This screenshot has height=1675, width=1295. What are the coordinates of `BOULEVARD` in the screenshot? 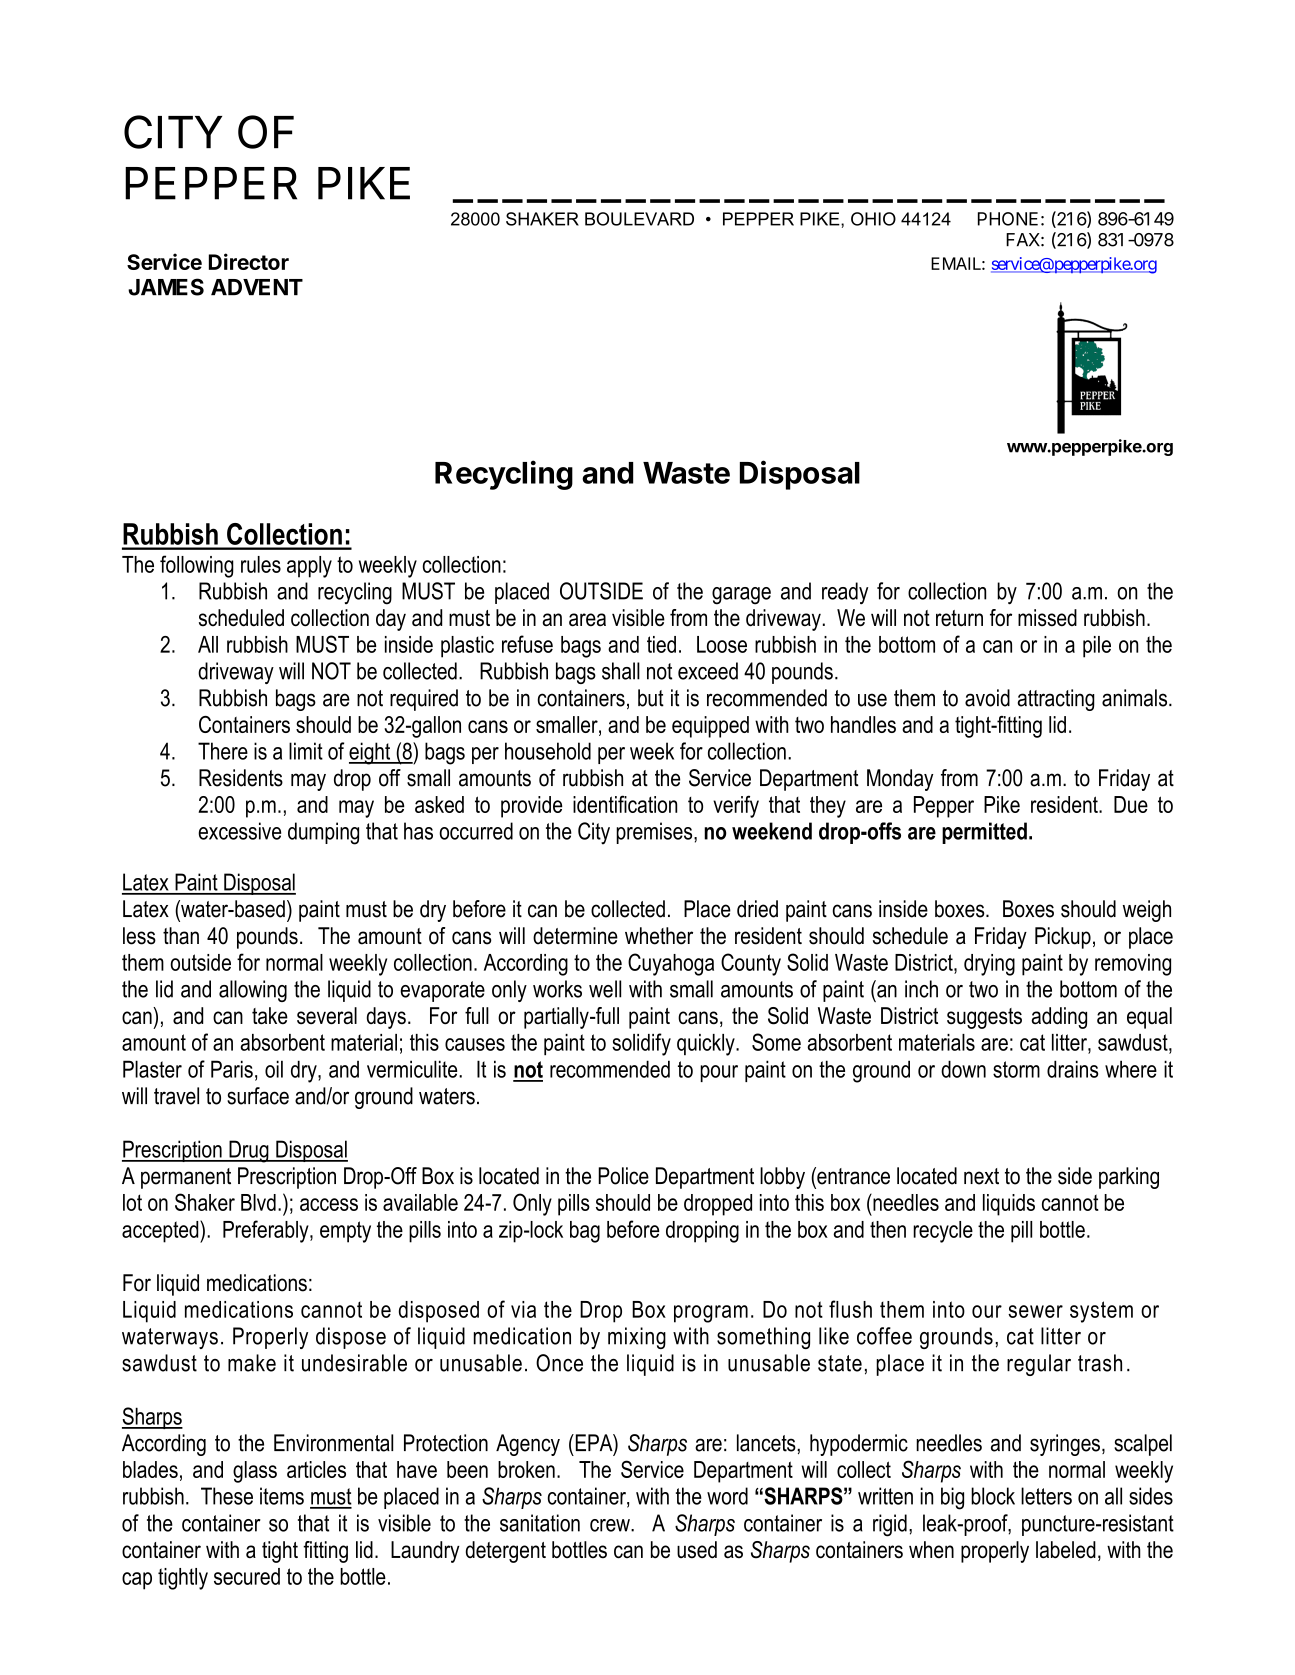 It's located at (639, 219).
